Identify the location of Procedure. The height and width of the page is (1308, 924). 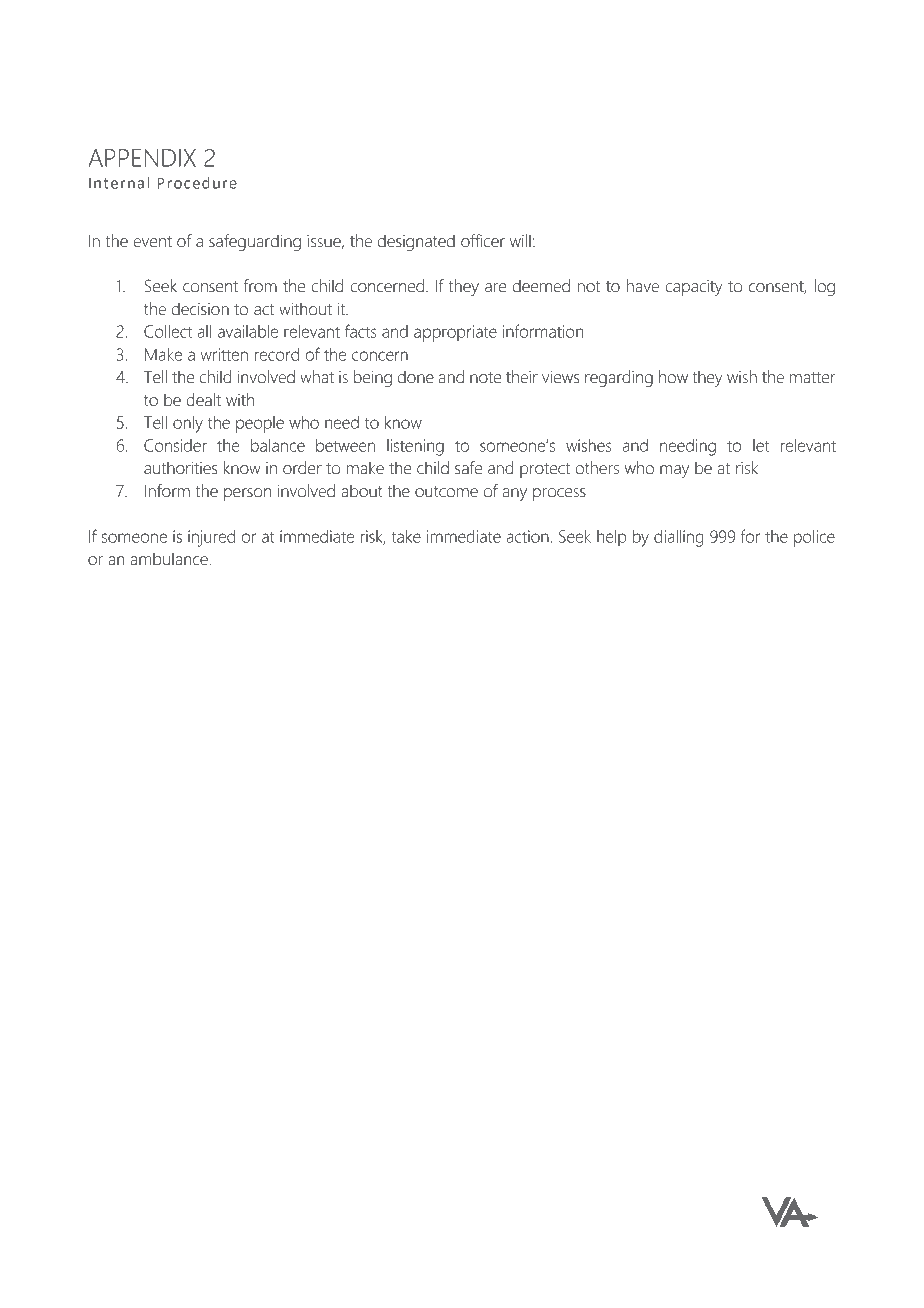
(197, 183).
